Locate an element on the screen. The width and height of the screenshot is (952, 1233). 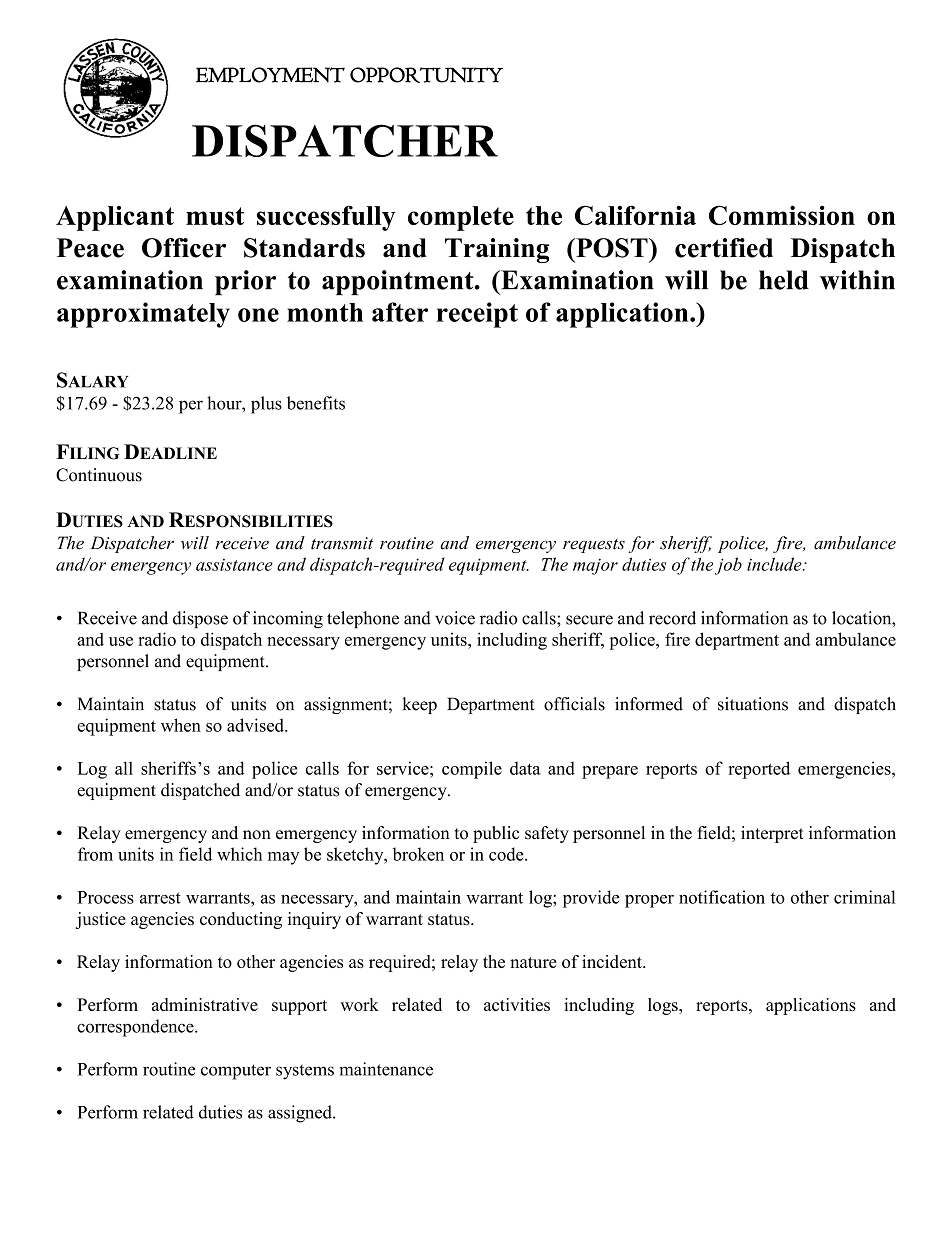
interpret is located at coordinates (772, 834).
